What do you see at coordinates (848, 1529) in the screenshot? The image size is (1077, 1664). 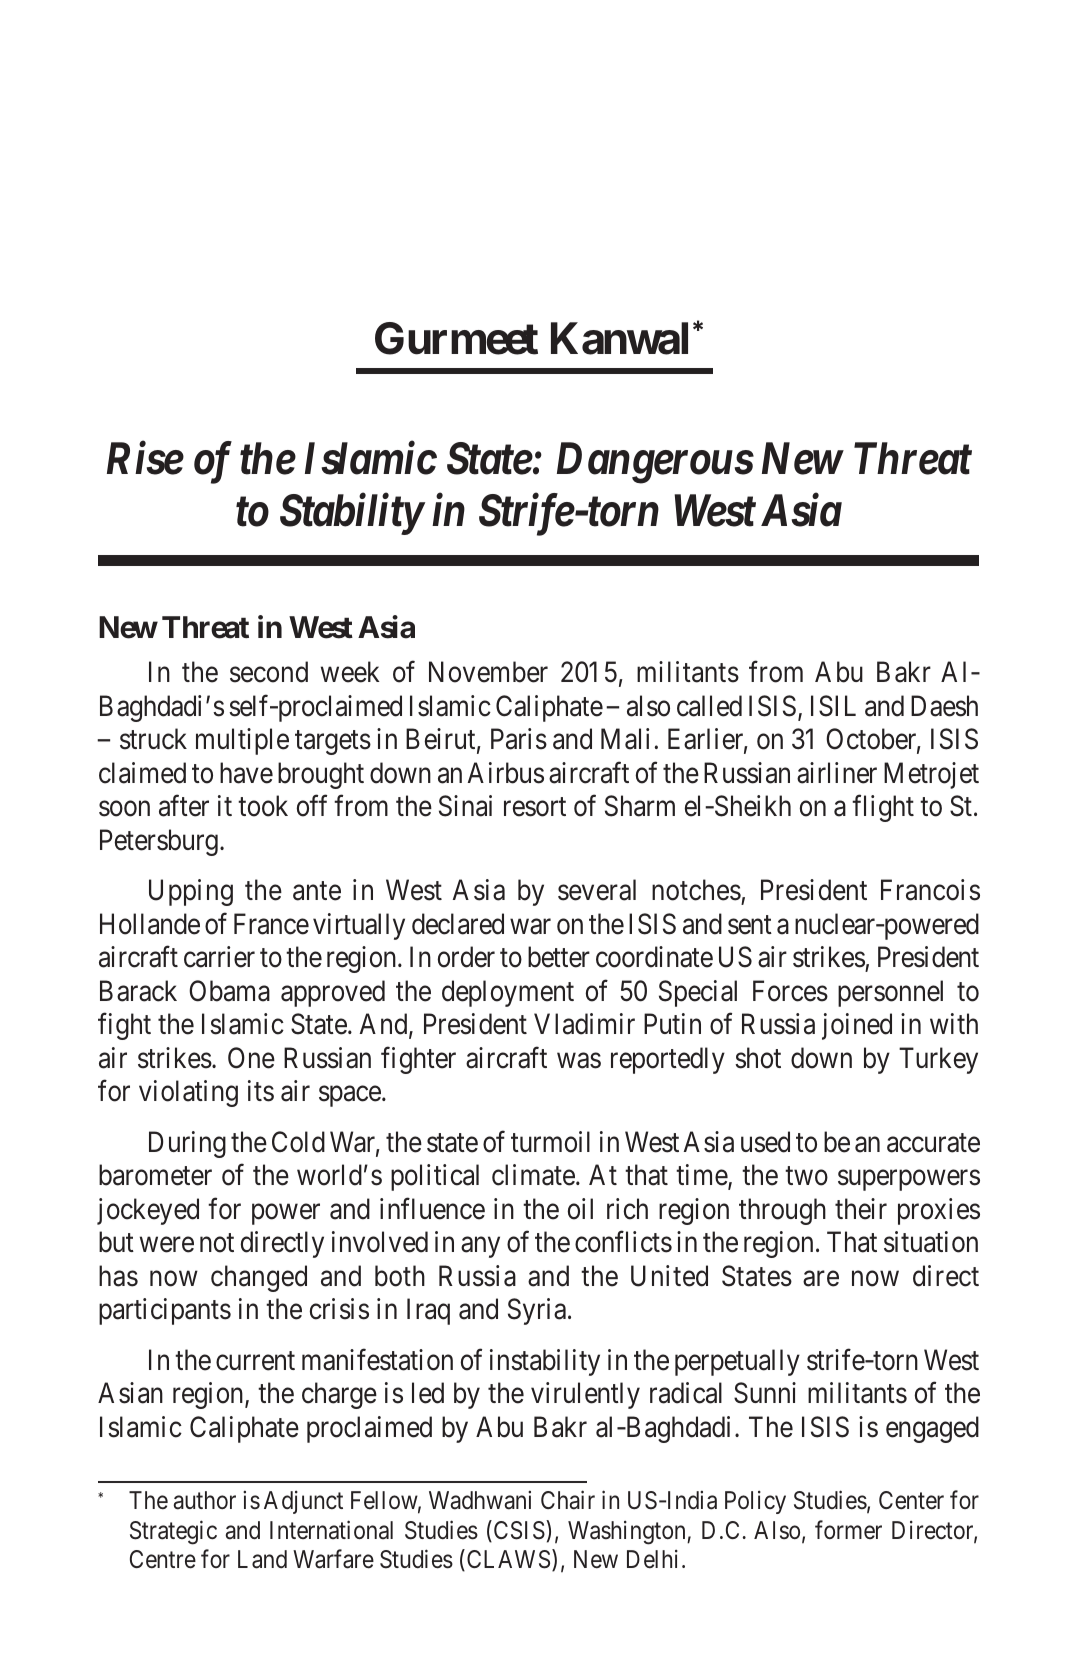 I see `former` at bounding box center [848, 1529].
